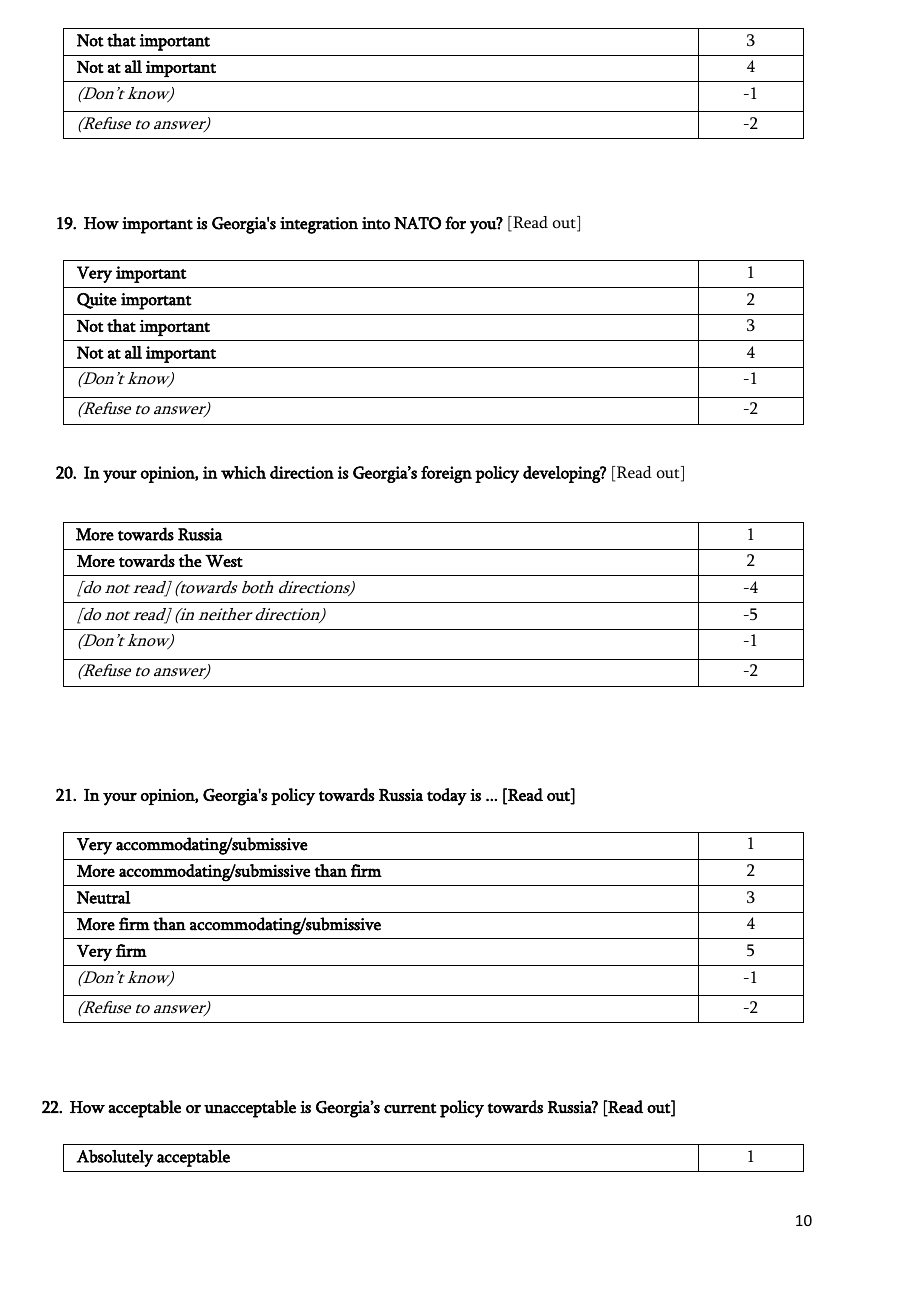 This page has height=1308, width=924. Describe the element at coordinates (319, 225) in the page. I see `integration` at that location.
